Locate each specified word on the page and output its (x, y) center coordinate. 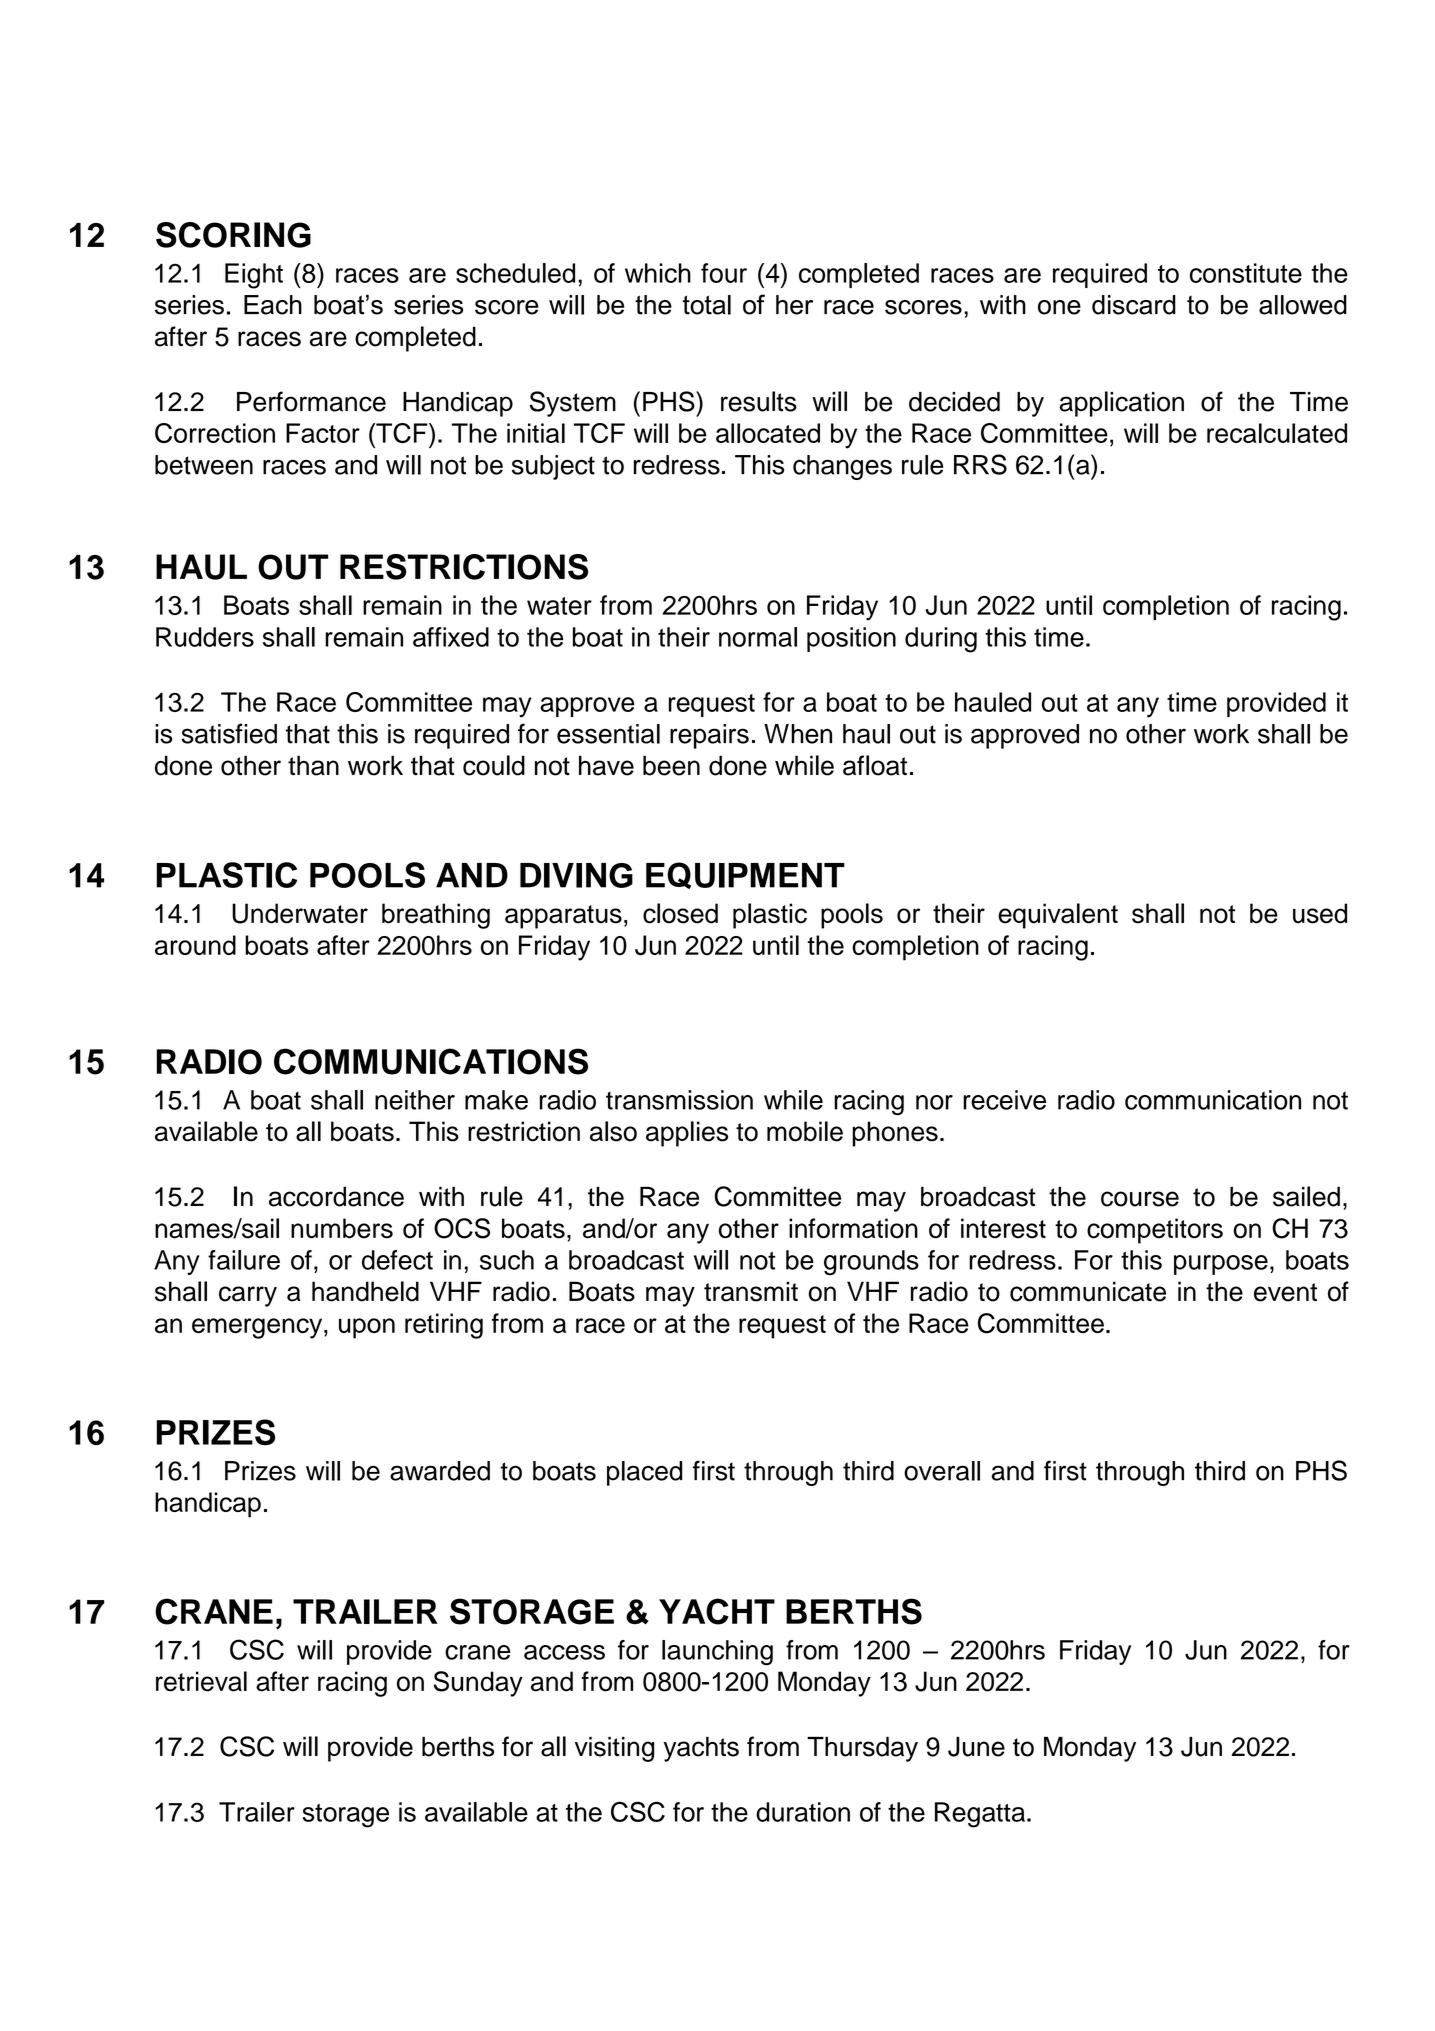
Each (273, 305)
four (724, 273)
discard (1134, 305)
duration (803, 1812)
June (976, 1747)
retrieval (201, 1681)
